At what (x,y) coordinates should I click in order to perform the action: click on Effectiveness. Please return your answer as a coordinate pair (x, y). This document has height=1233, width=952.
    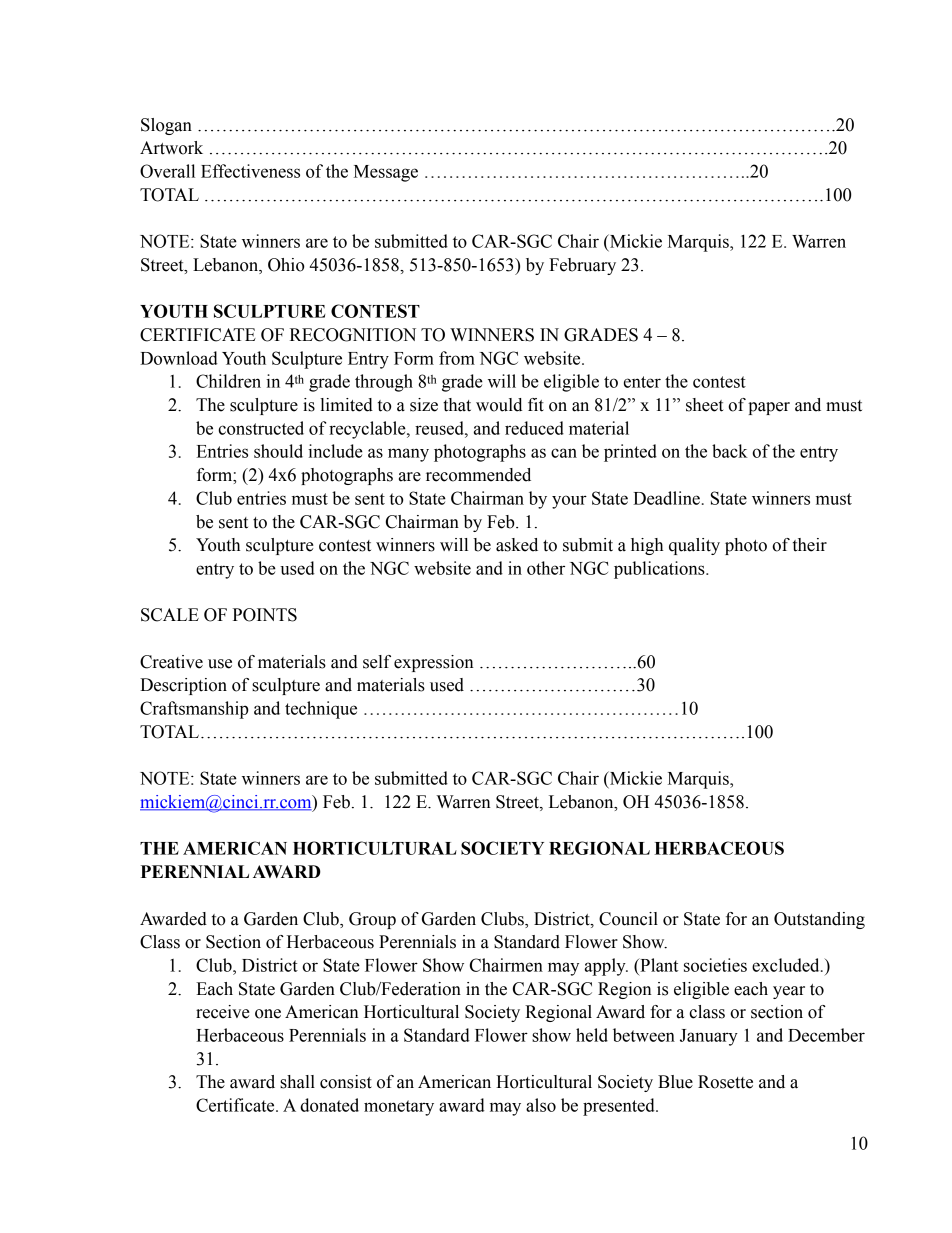
    Looking at the image, I should click on (250, 171).
